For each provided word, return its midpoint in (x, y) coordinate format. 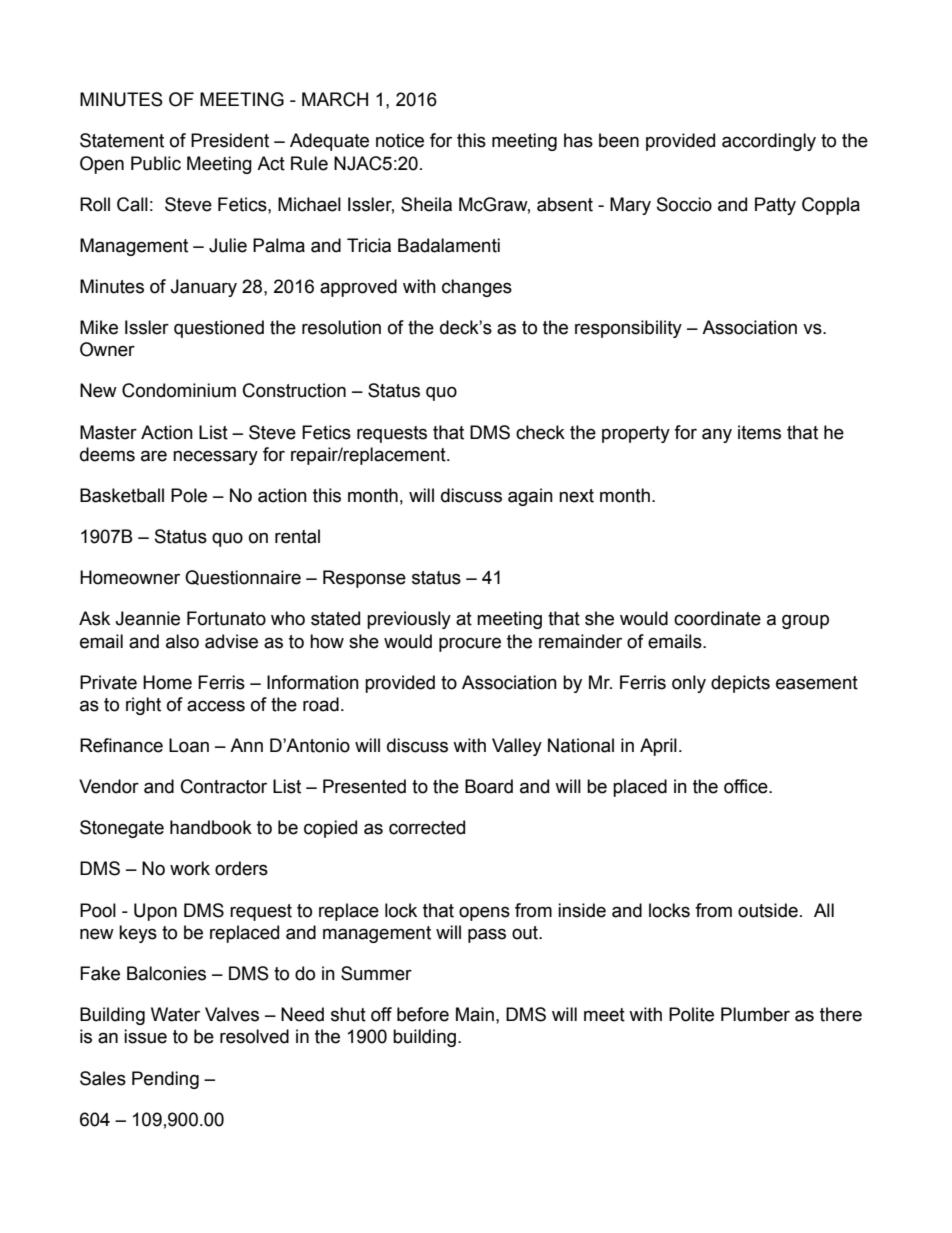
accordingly (769, 142)
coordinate (717, 618)
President (230, 140)
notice (400, 140)
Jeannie (147, 618)
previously (409, 620)
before (423, 1014)
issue (145, 1036)
